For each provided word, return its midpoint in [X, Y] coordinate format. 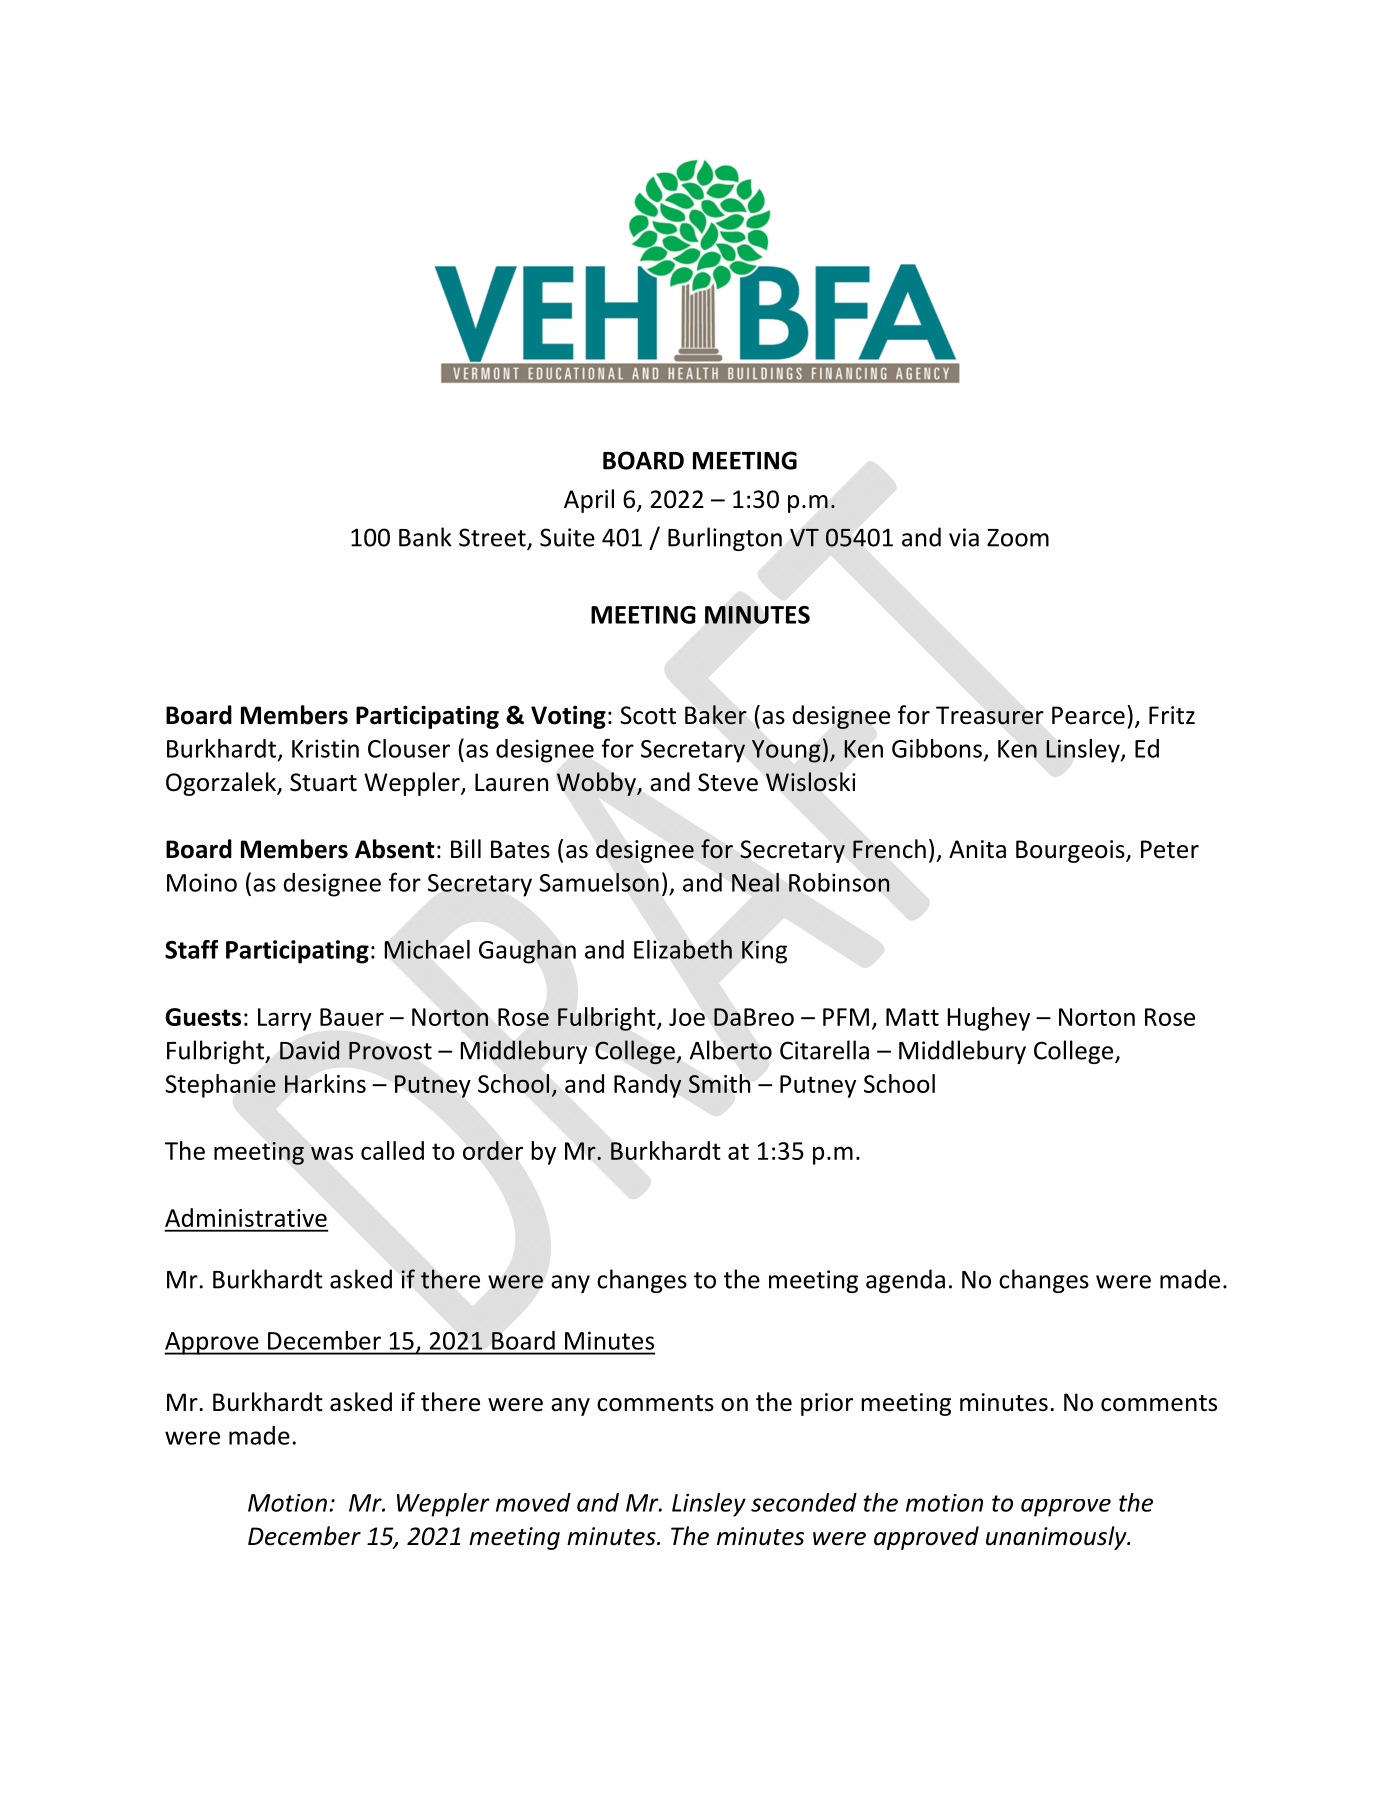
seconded [804, 1502]
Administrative [246, 1217]
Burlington [725, 539]
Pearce [1088, 715]
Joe [687, 1017]
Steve [728, 782]
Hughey [988, 1019]
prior [827, 1404]
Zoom [1018, 538]
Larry [284, 1019]
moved [533, 1502]
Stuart [323, 782]
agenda [905, 1281]
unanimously [1057, 1538]
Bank [425, 537]
